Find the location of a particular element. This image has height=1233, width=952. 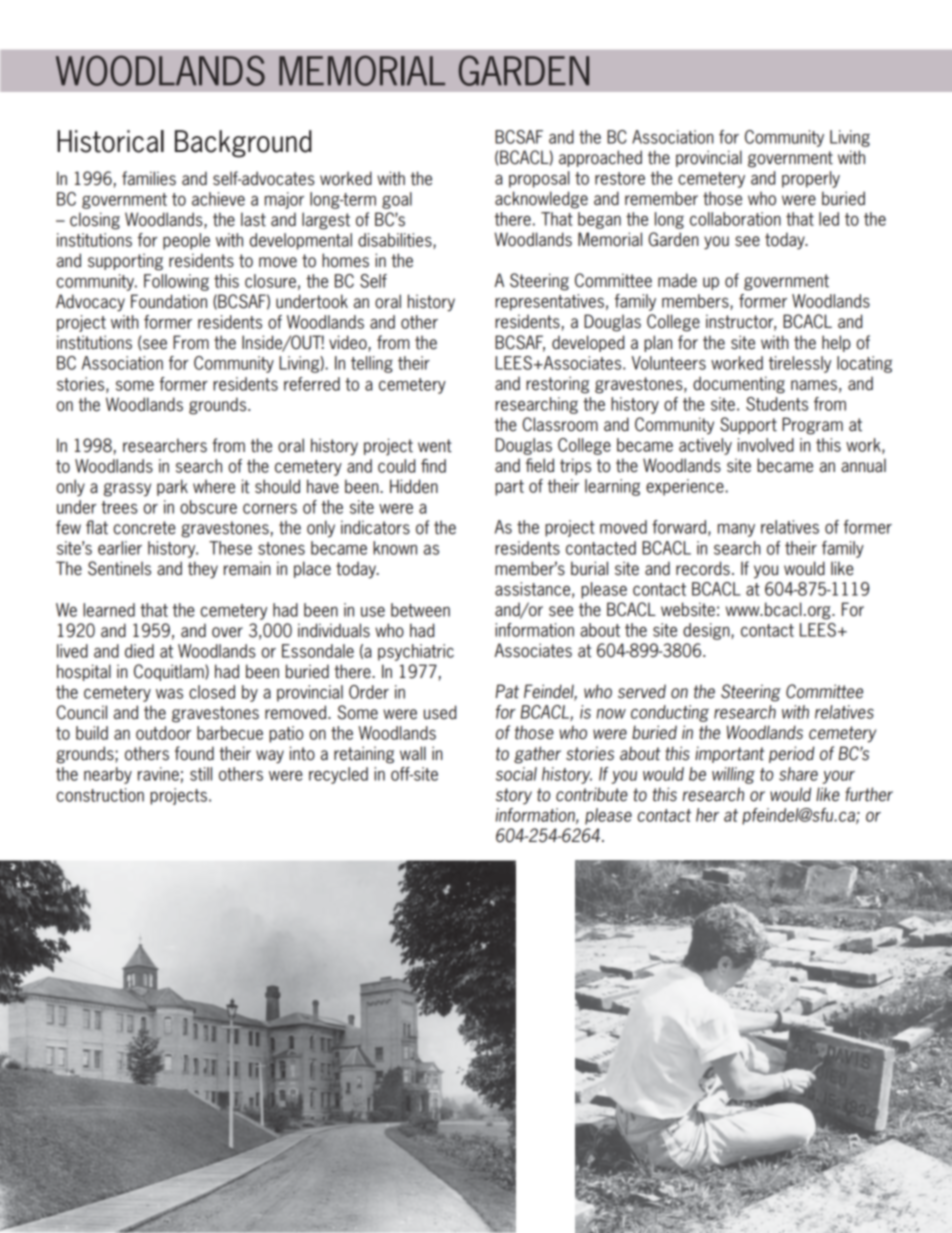

Following is located at coordinates (176, 282).
